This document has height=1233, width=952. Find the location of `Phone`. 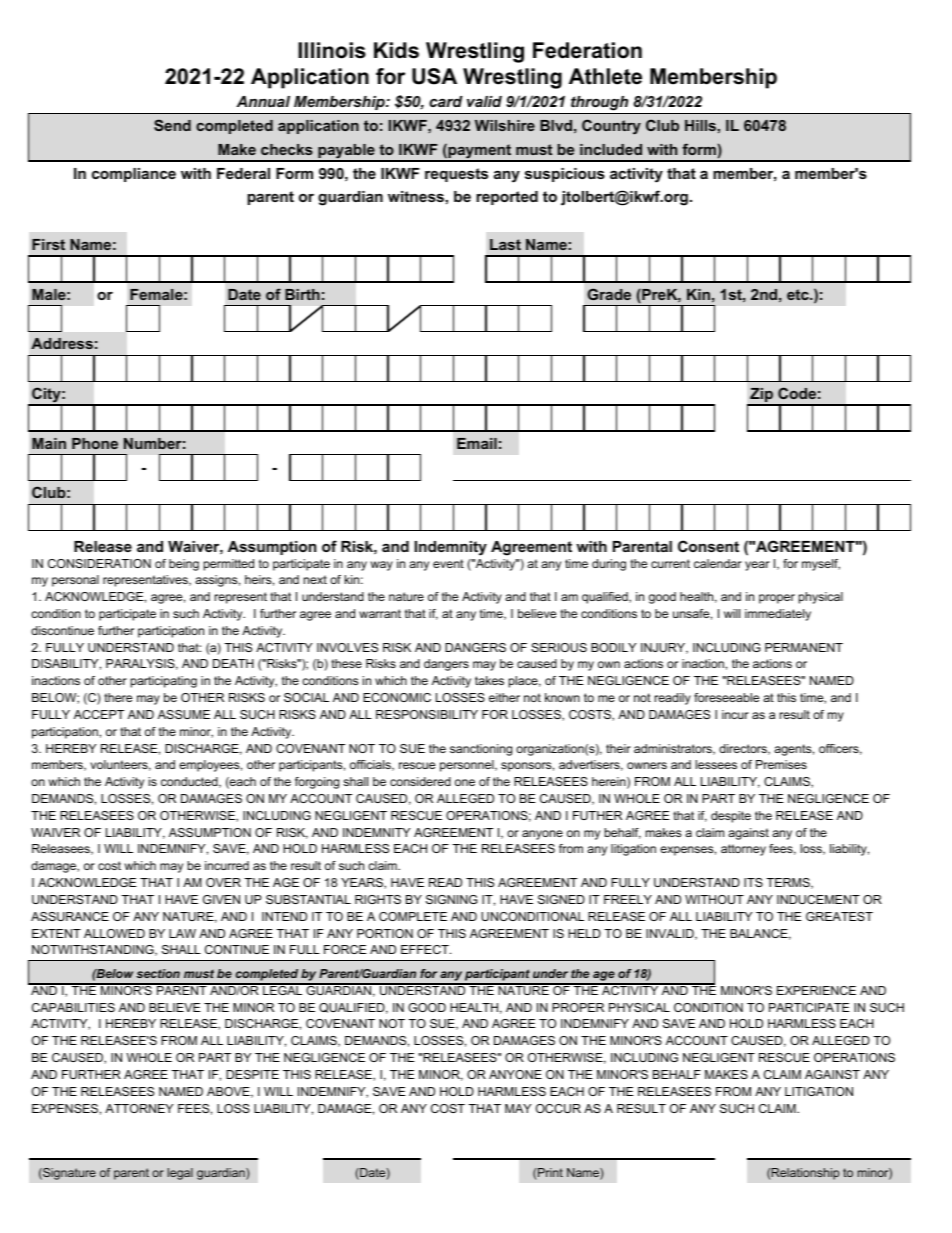

Phone is located at coordinates (95, 443).
